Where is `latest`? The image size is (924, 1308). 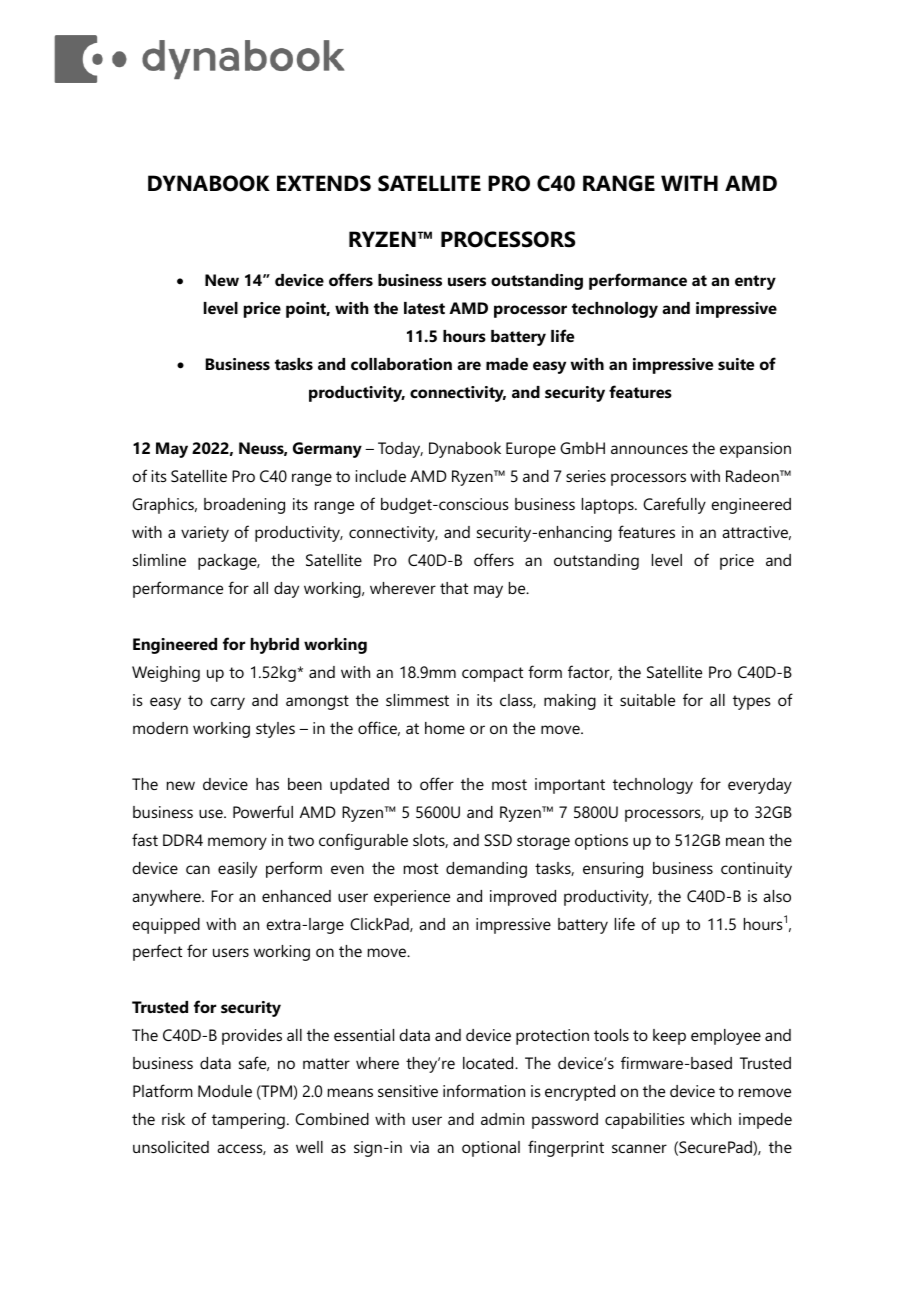 latest is located at coordinates (424, 308).
